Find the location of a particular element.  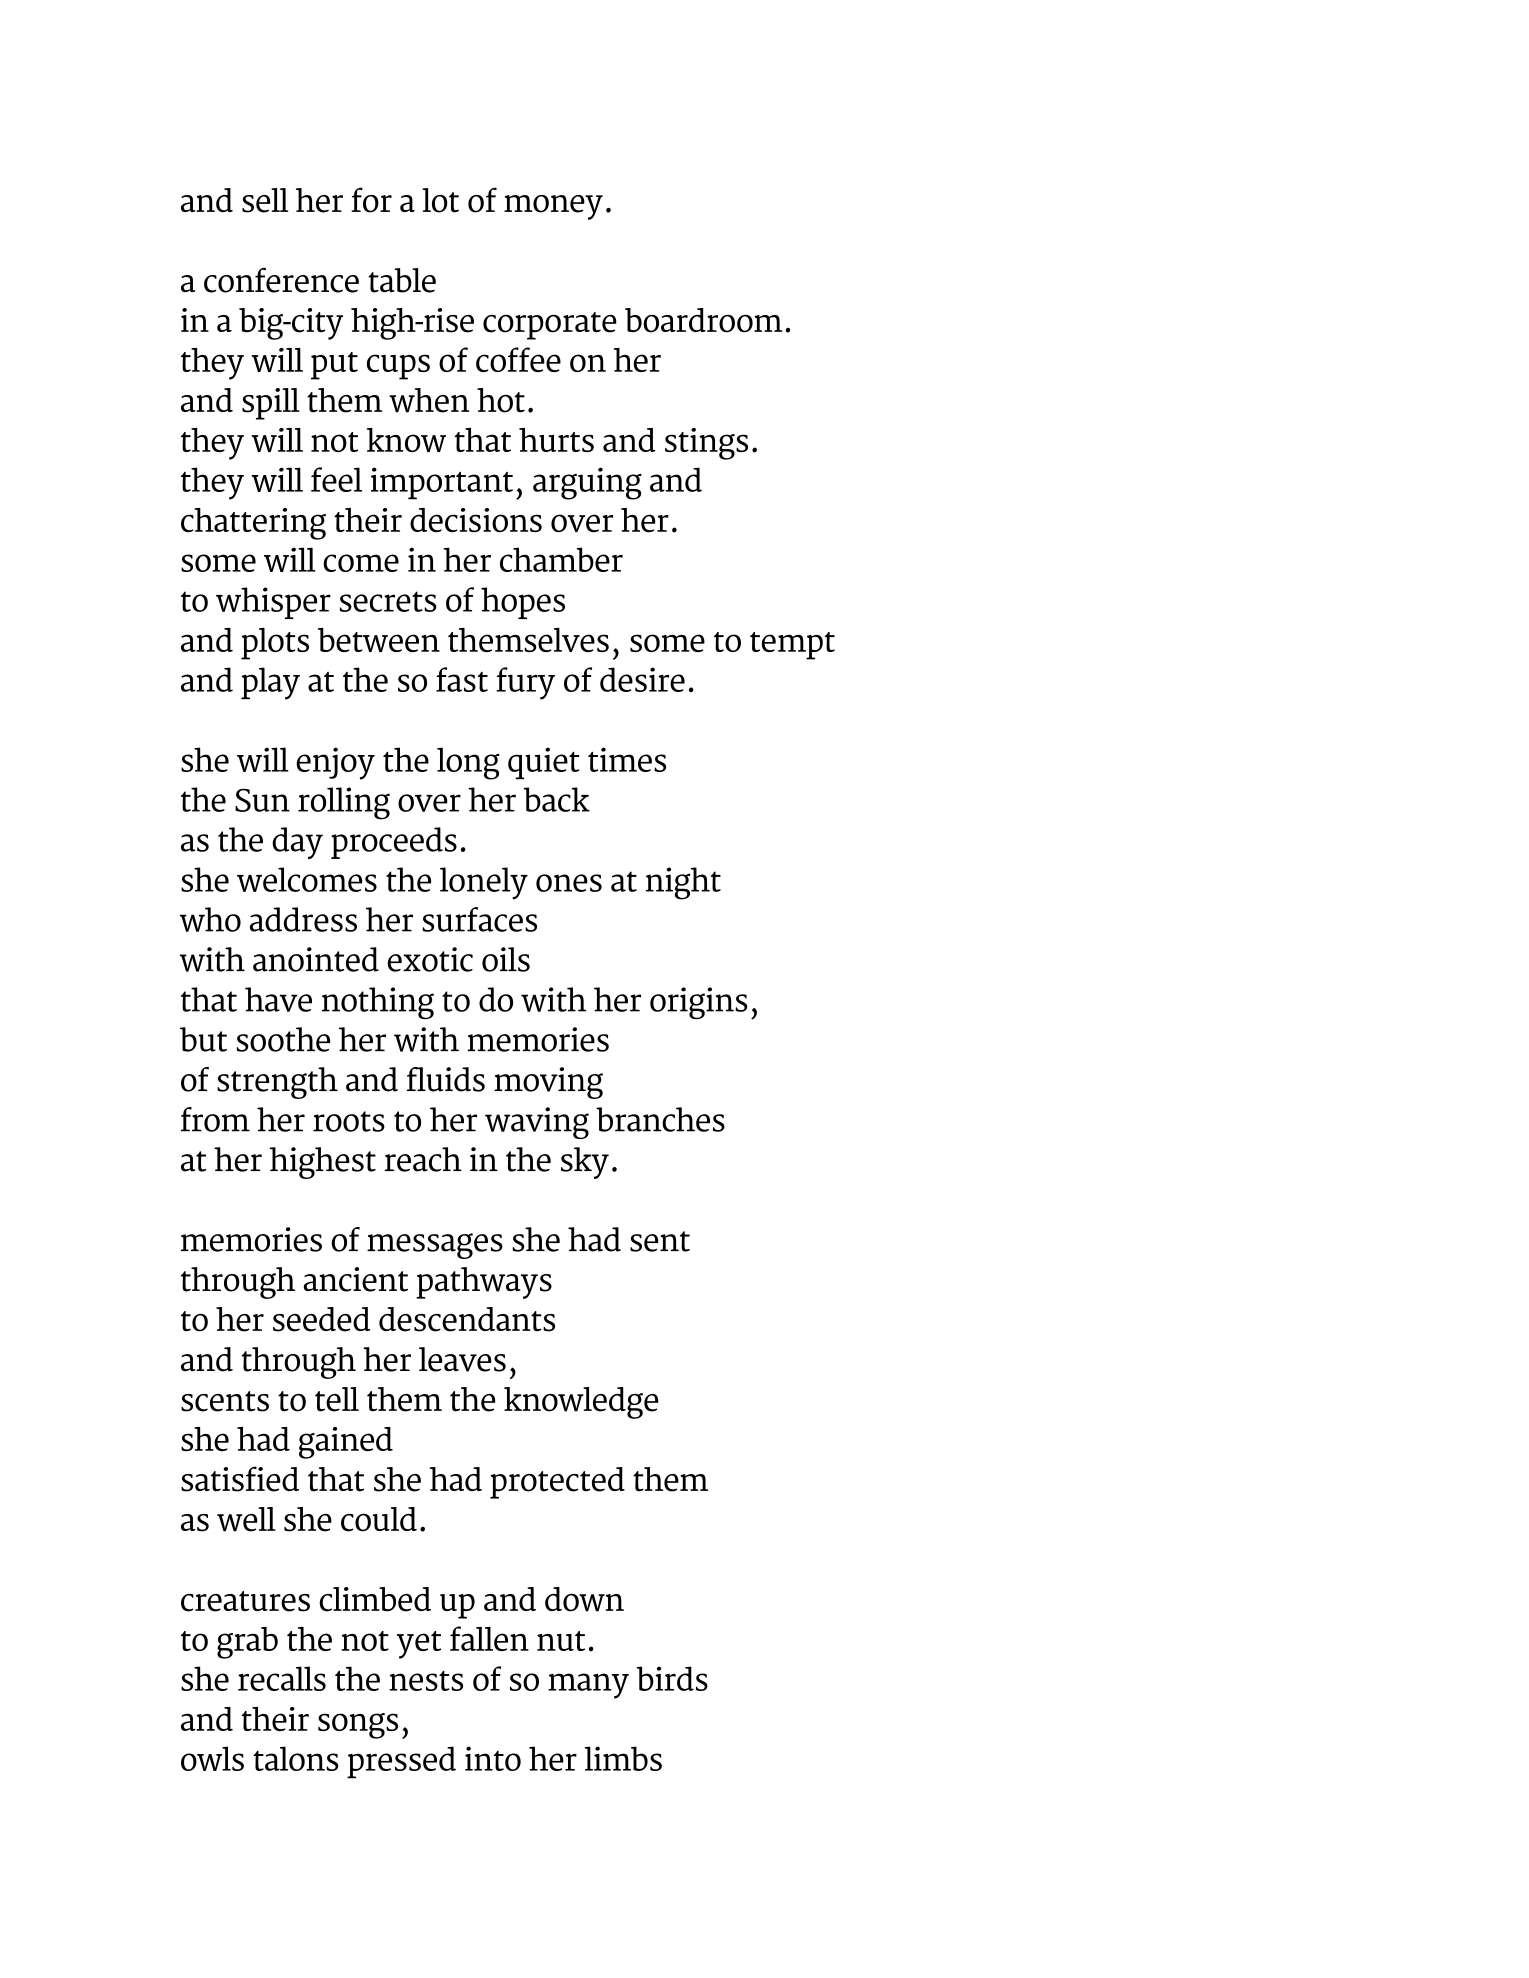

money is located at coordinates (553, 207).
